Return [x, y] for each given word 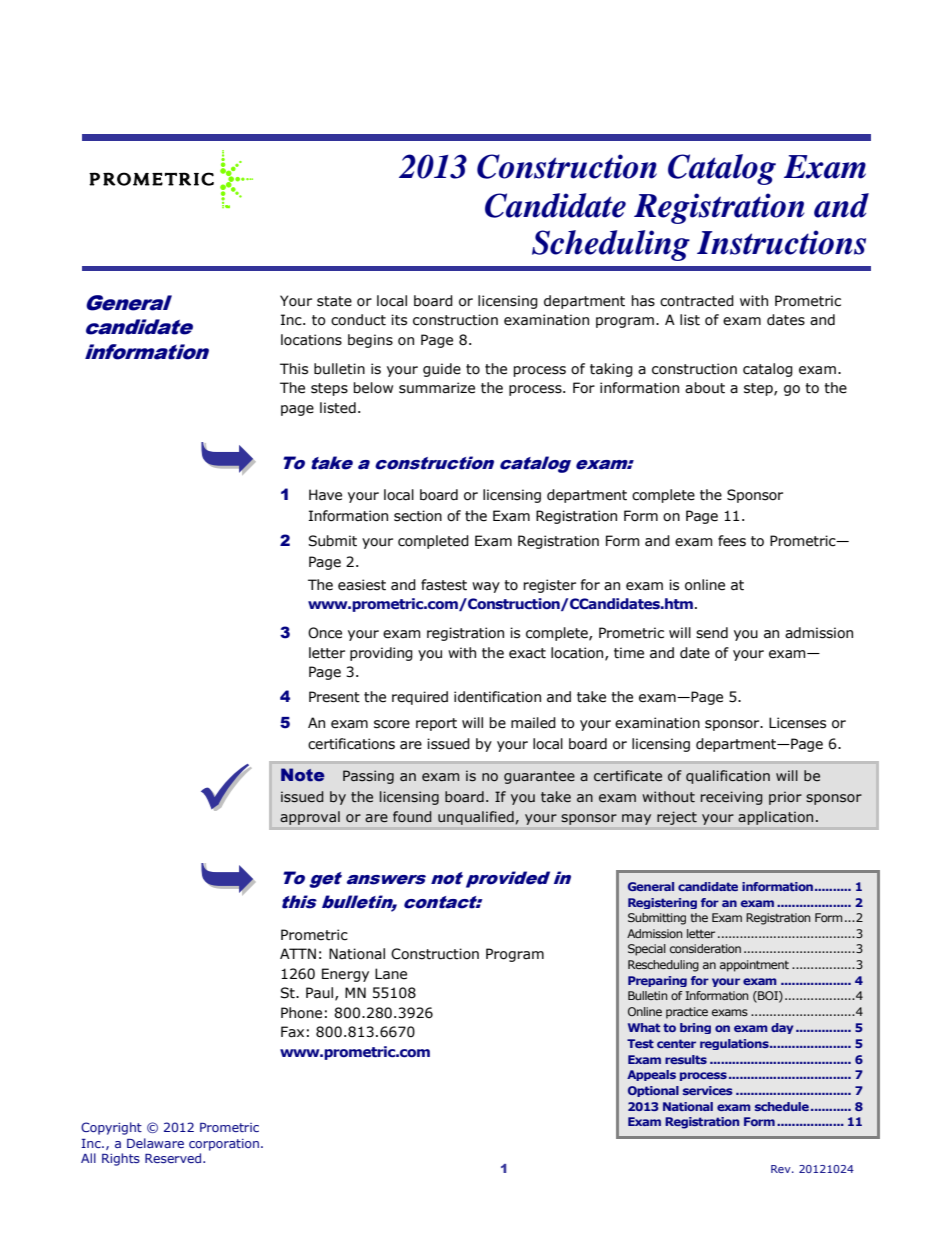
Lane [391, 974]
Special [647, 950]
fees [732, 541]
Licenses [797, 723]
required [420, 698]
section [418, 516]
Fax [292, 1032]
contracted [697, 301]
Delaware [155, 1143]
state [334, 301]
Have [325, 495]
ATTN [298, 953]
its [399, 320]
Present [334, 697]
